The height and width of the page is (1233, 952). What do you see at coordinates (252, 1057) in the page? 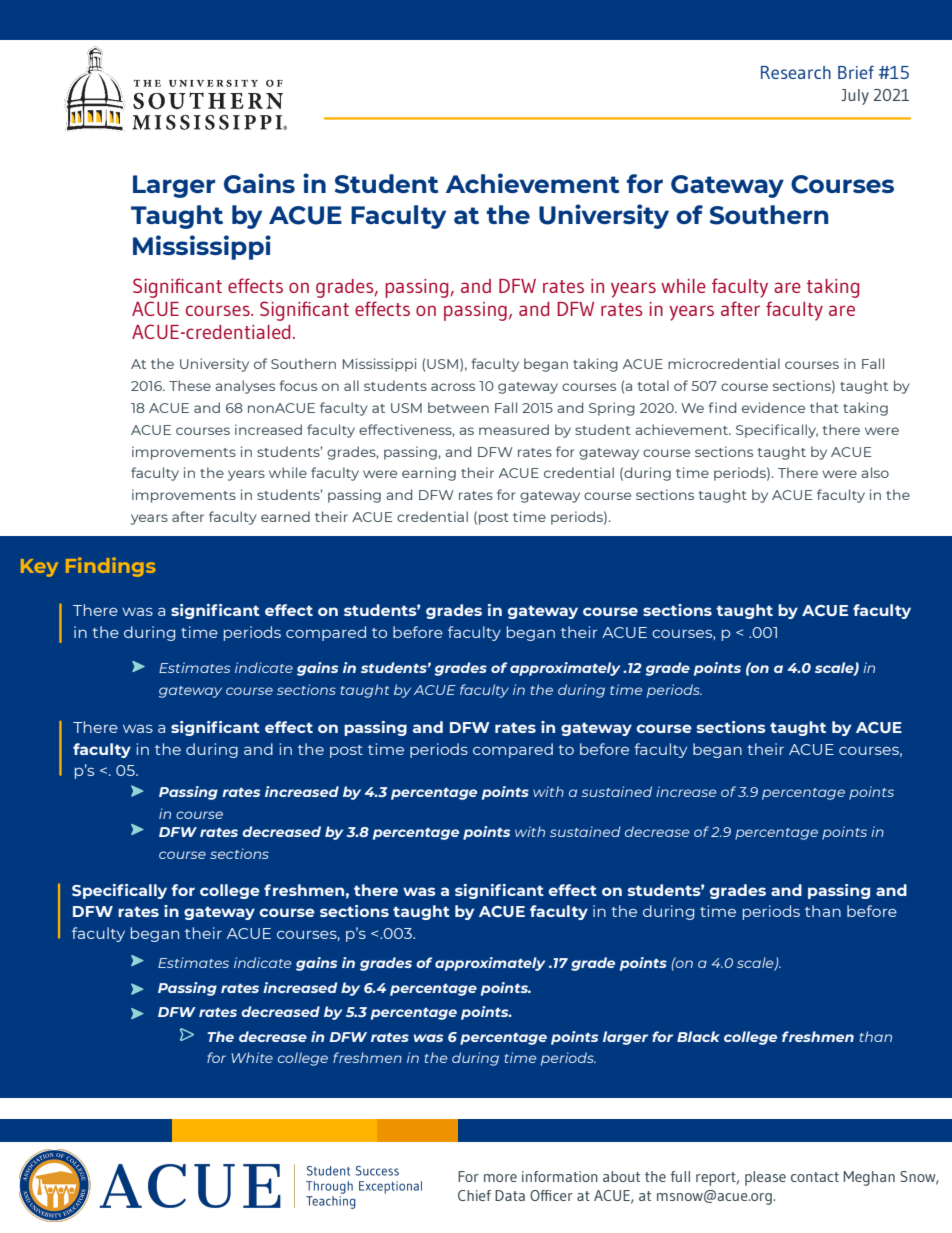
I see `White` at bounding box center [252, 1057].
